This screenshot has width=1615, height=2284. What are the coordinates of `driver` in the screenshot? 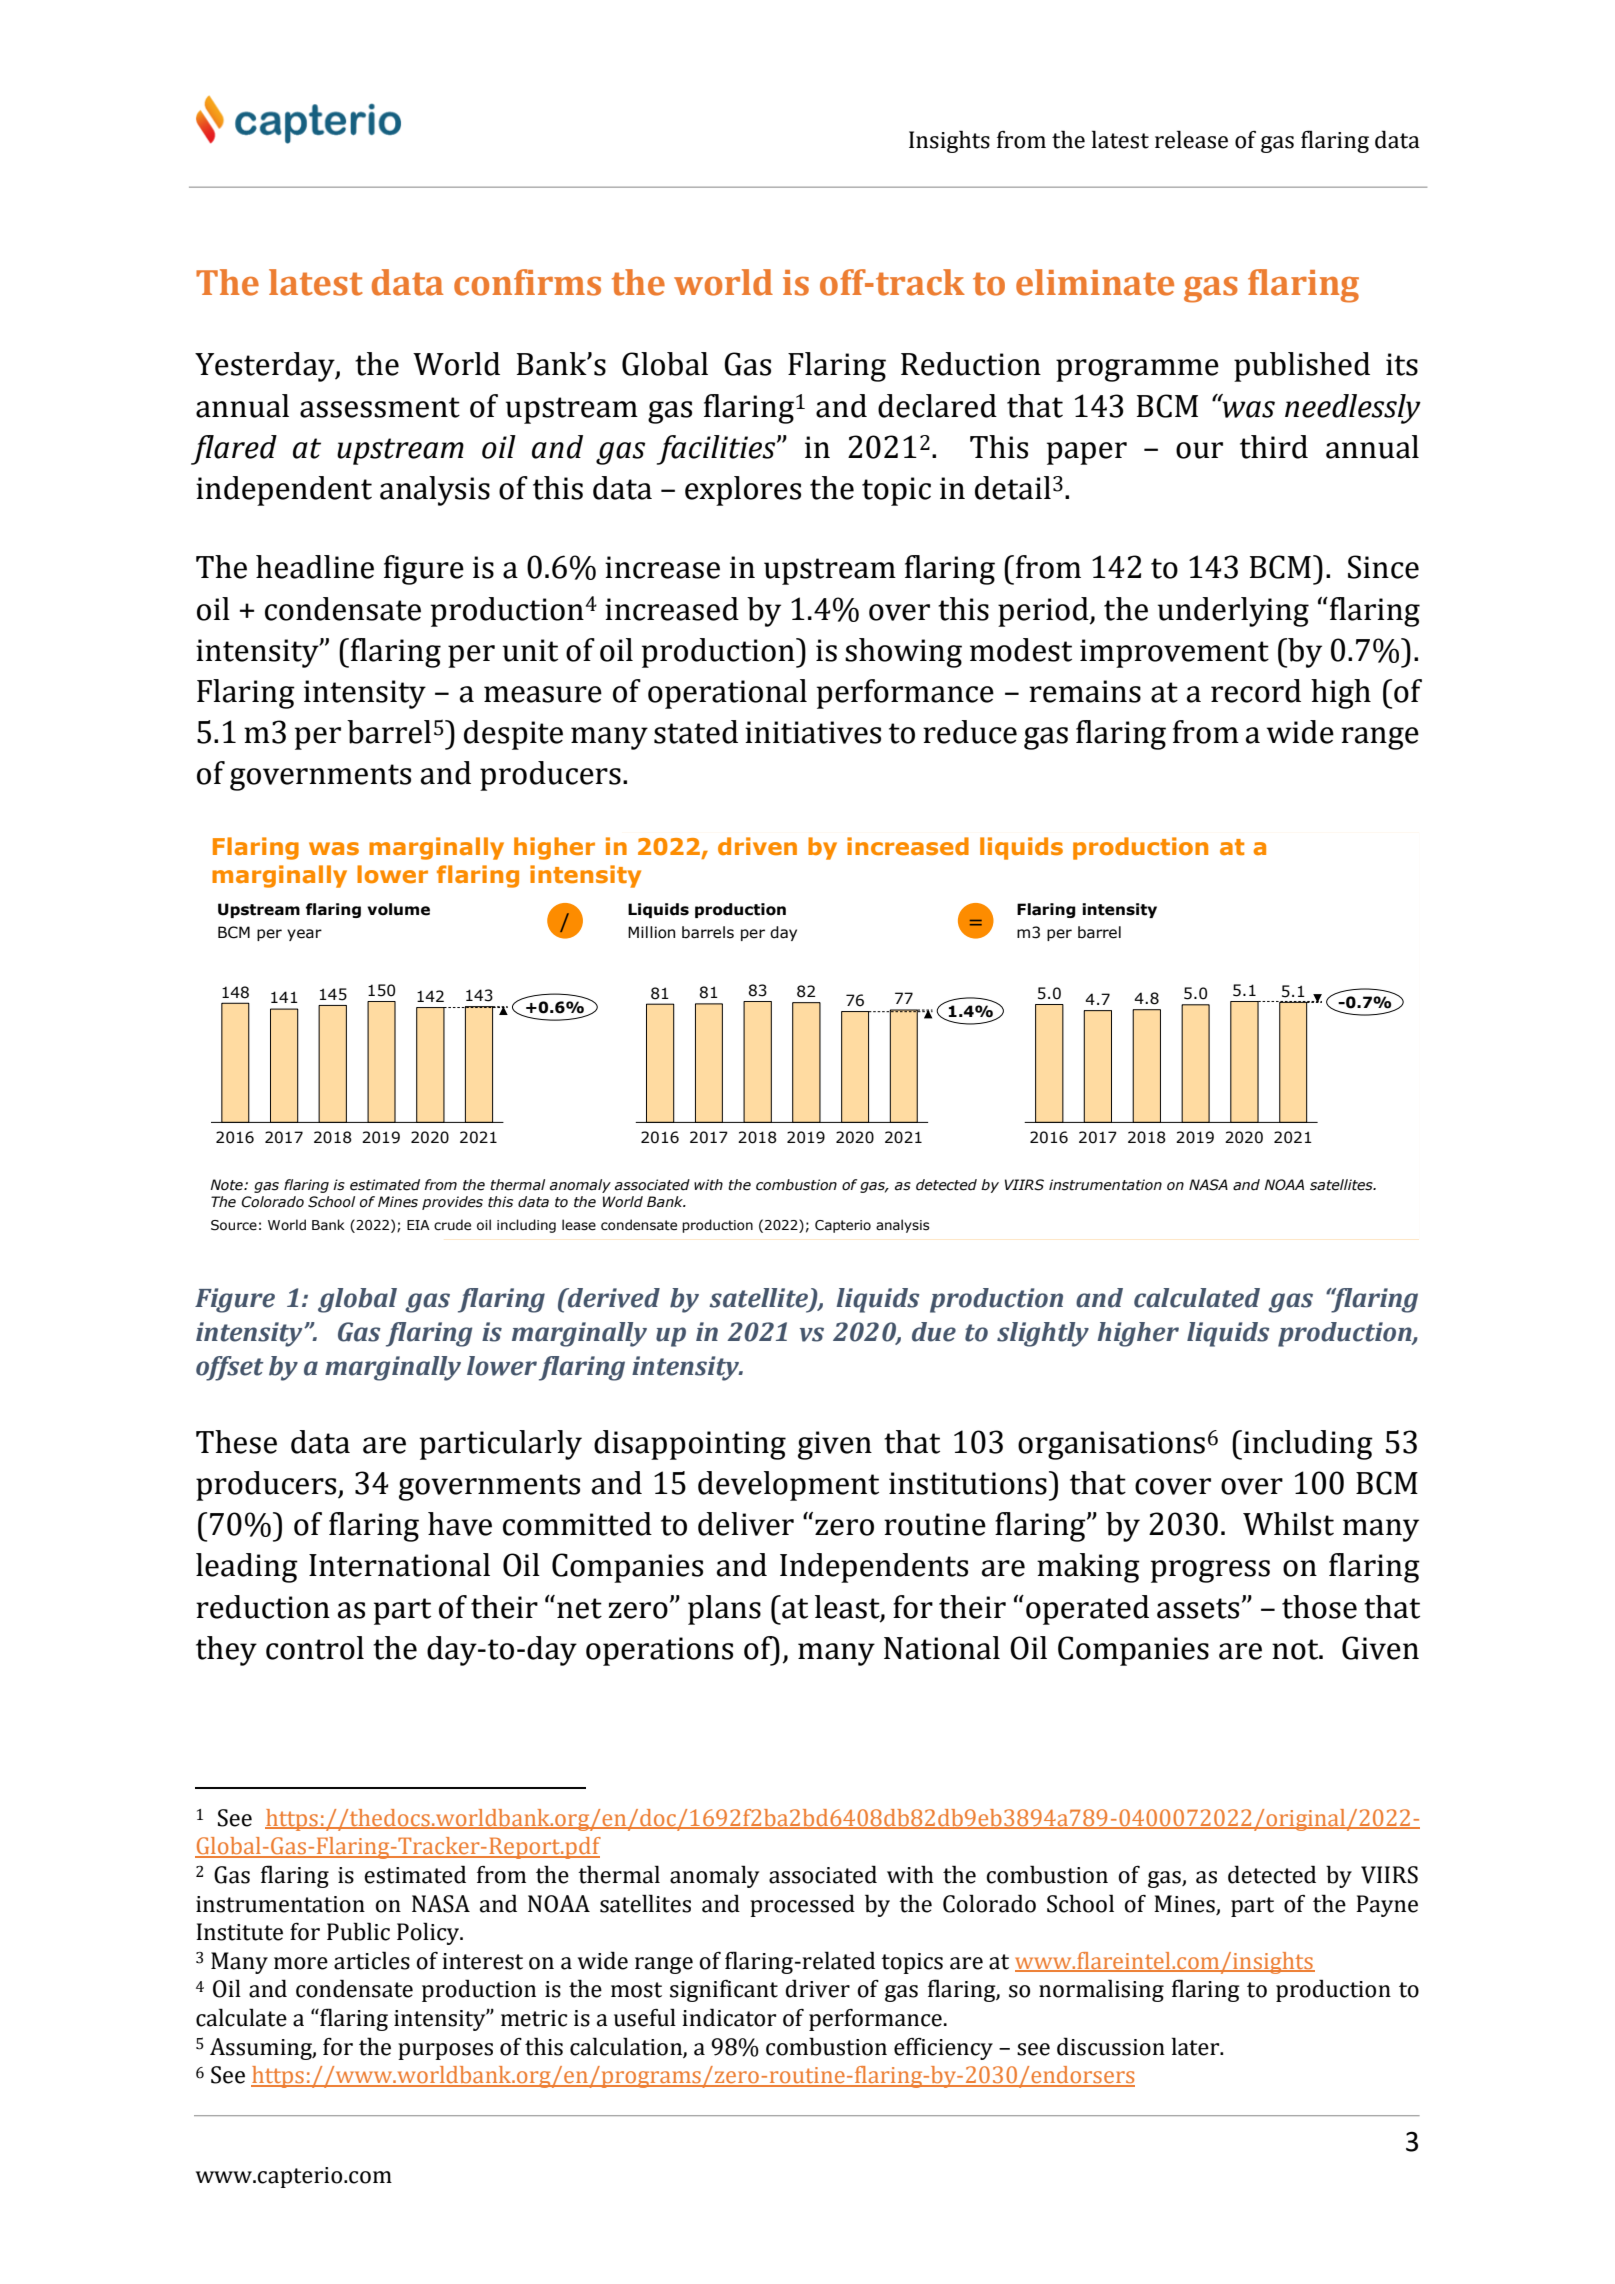 It's located at (817, 1988).
